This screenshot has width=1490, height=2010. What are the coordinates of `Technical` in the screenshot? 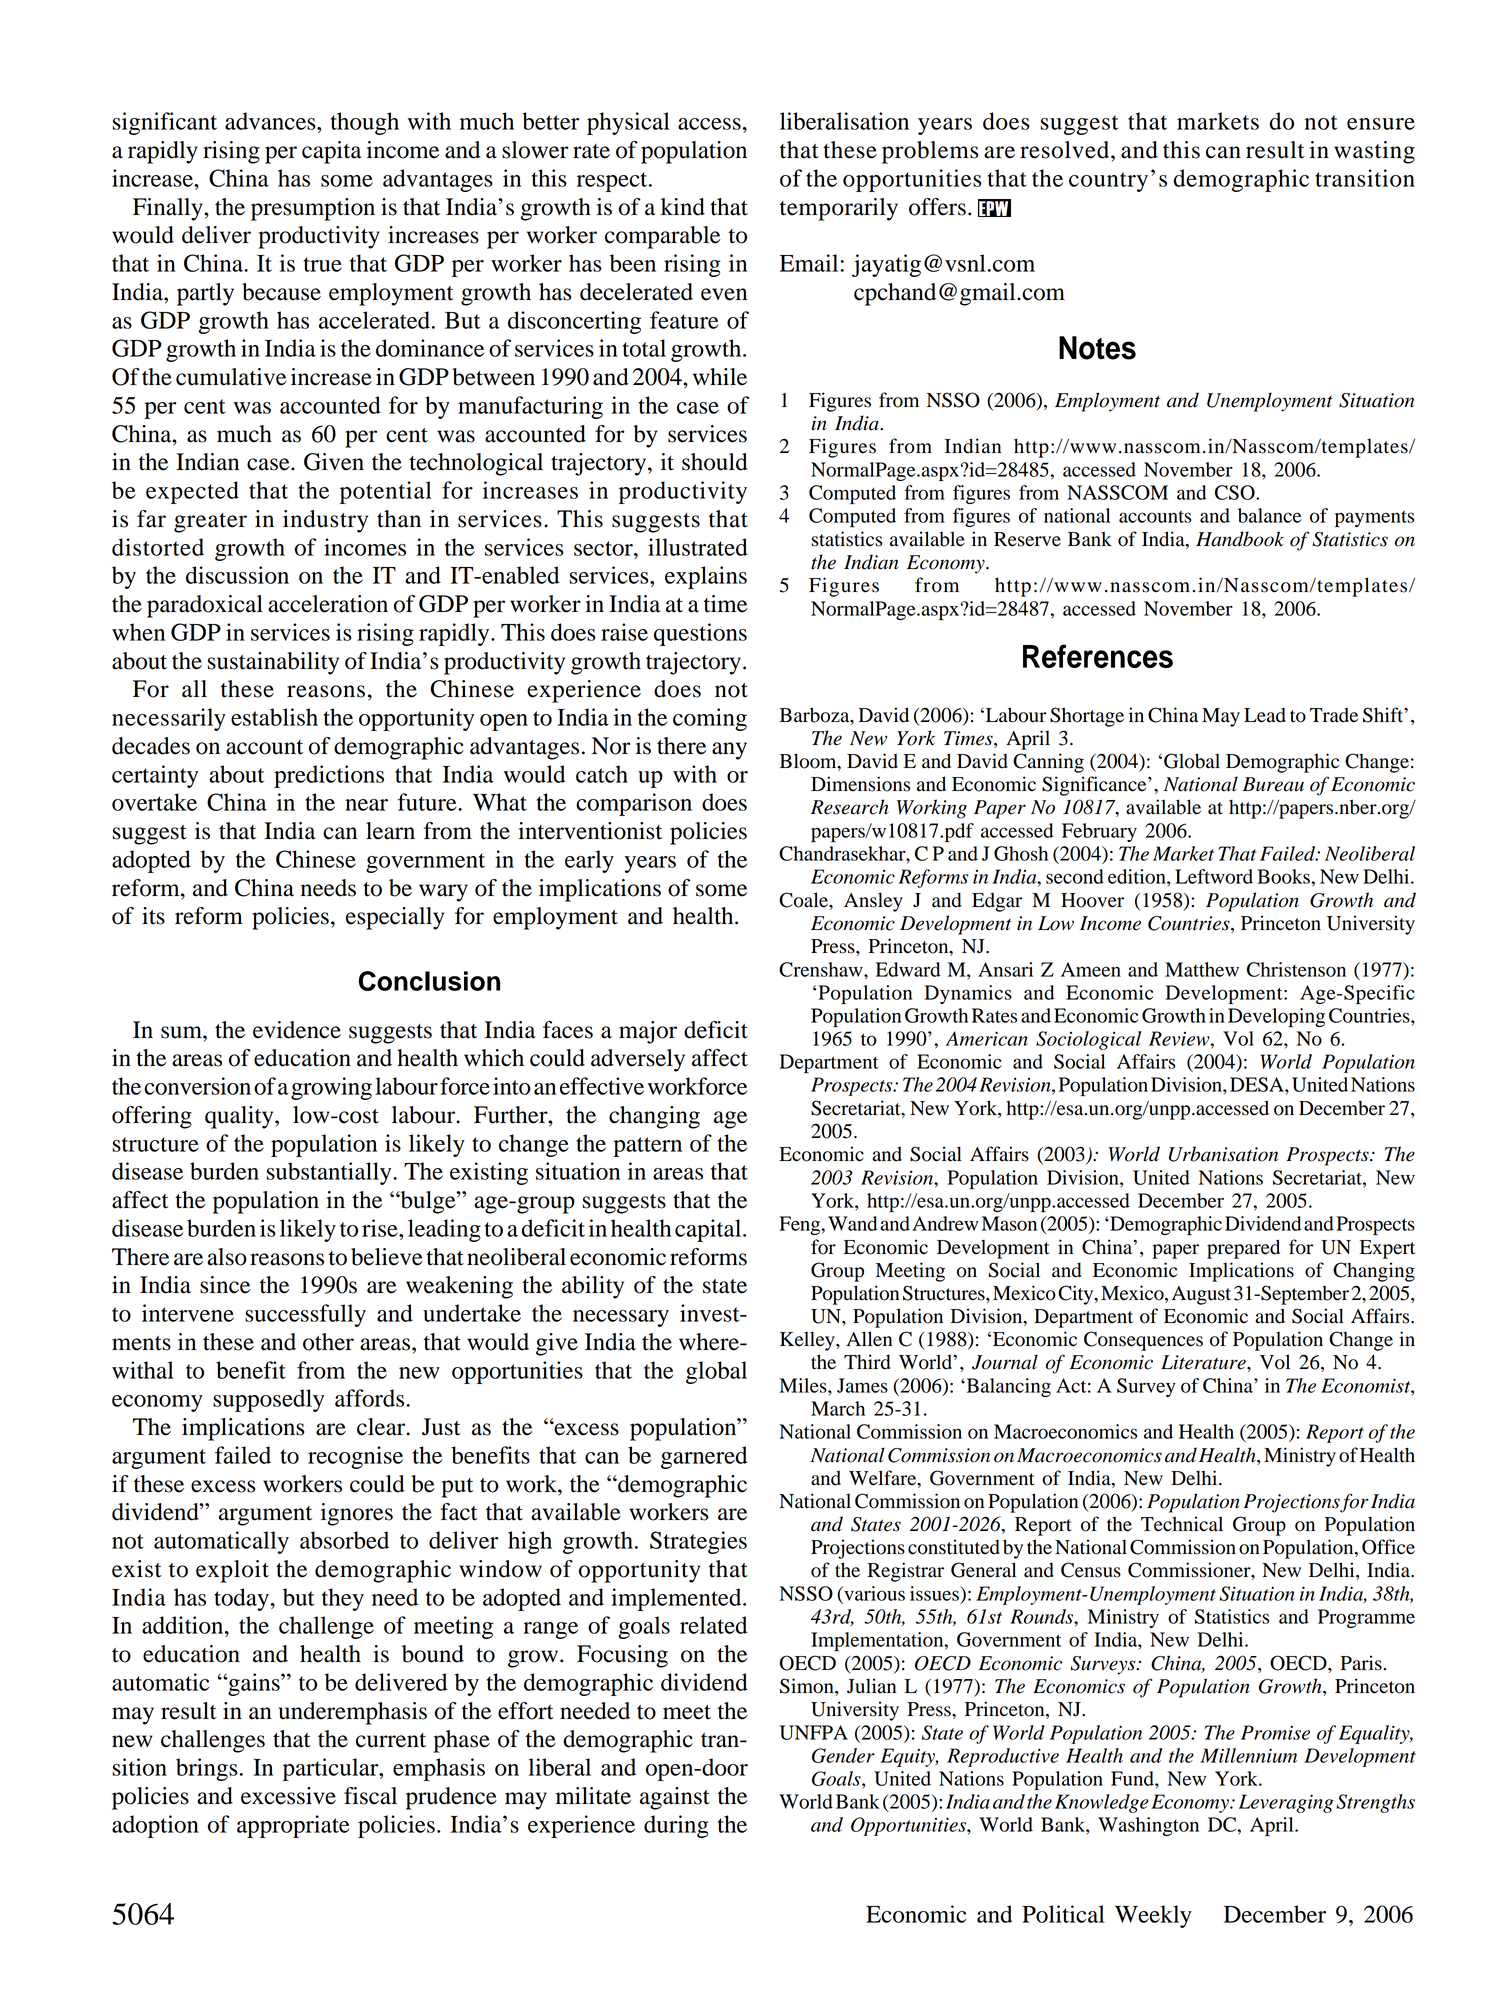 It's located at (1182, 1524).
